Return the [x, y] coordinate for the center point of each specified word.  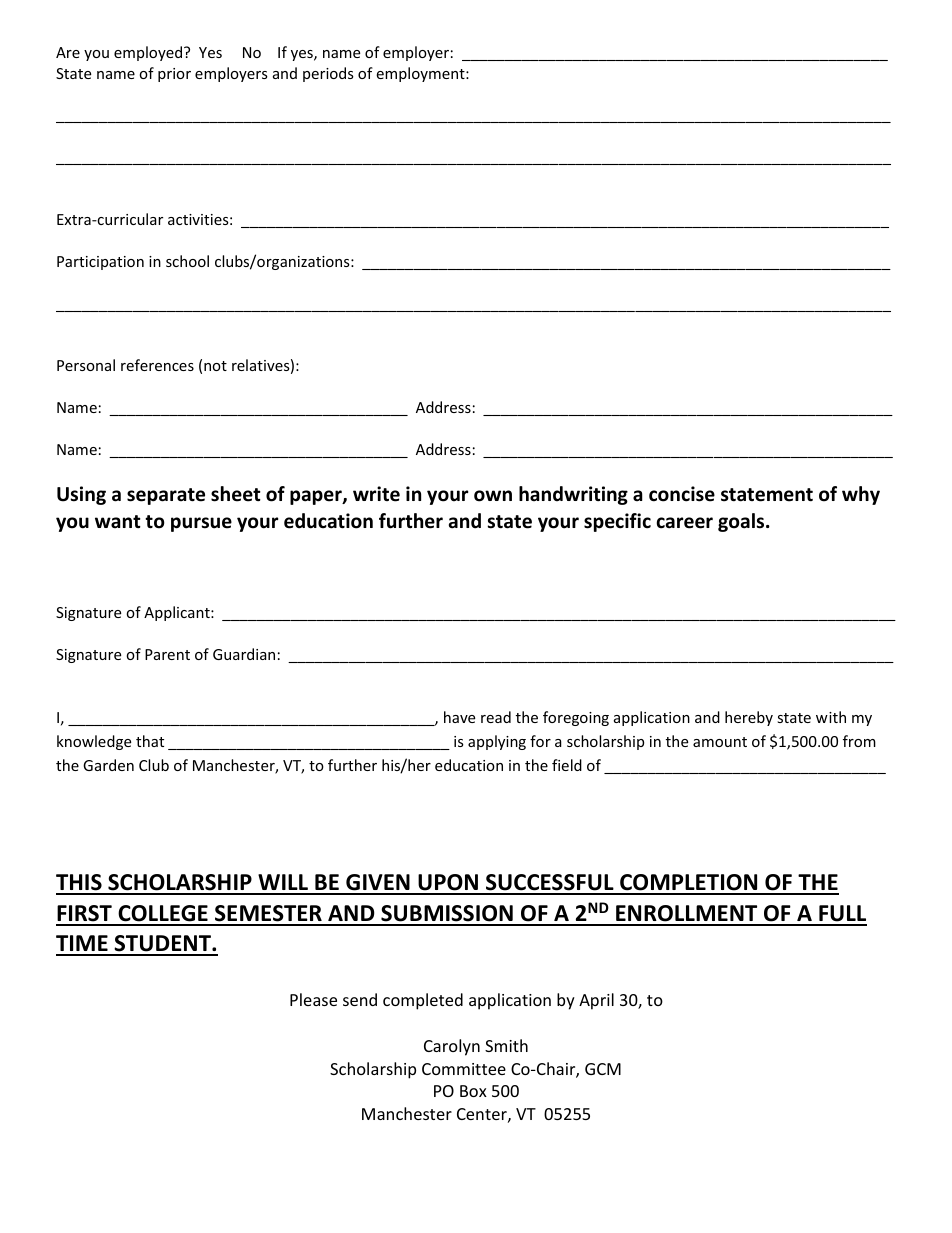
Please [313, 999]
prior [174, 75]
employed [149, 53]
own [493, 496]
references [157, 365]
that [150, 741]
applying [497, 742]
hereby [749, 718]
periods [328, 74]
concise [682, 494]
